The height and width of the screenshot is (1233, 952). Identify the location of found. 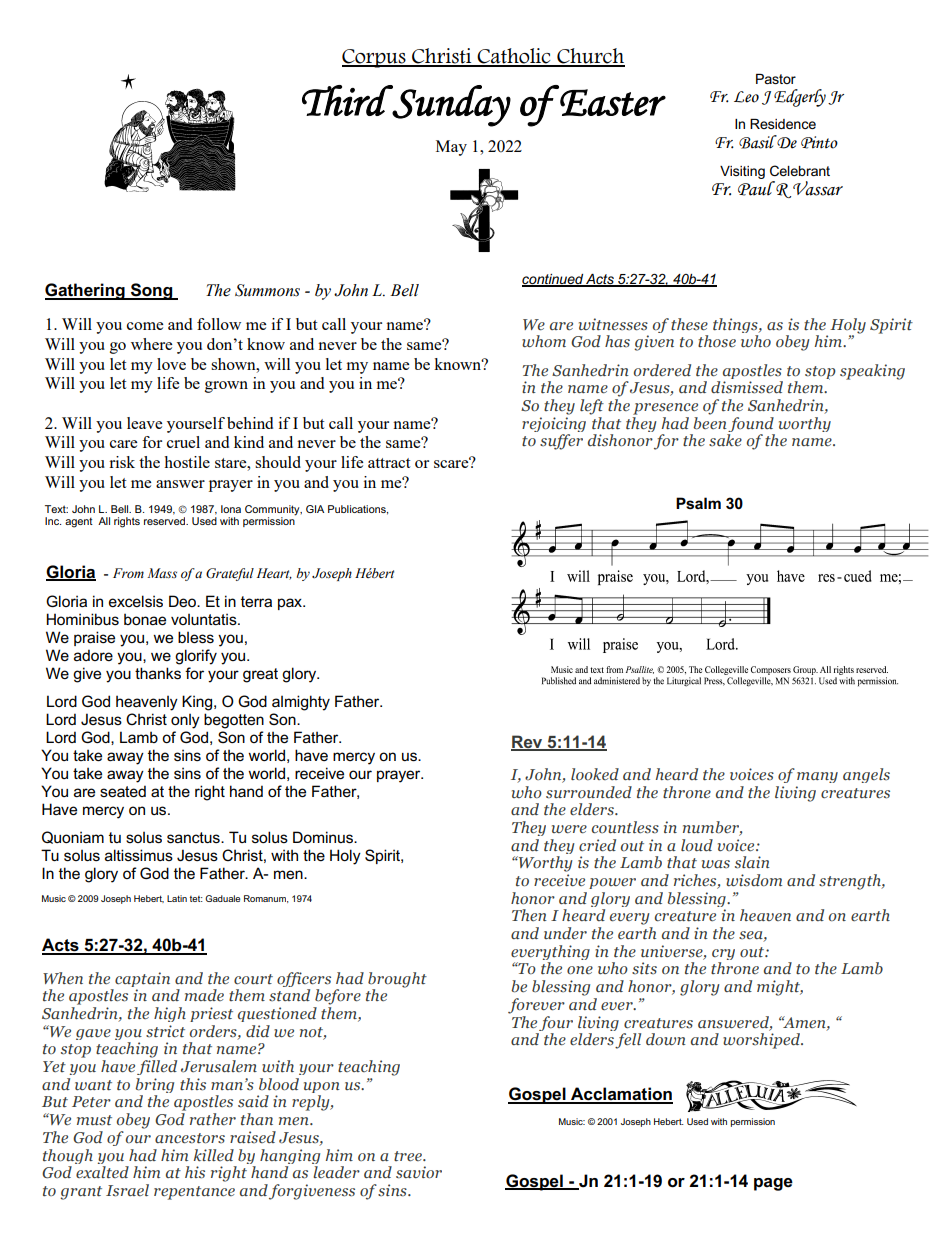
(751, 426).
